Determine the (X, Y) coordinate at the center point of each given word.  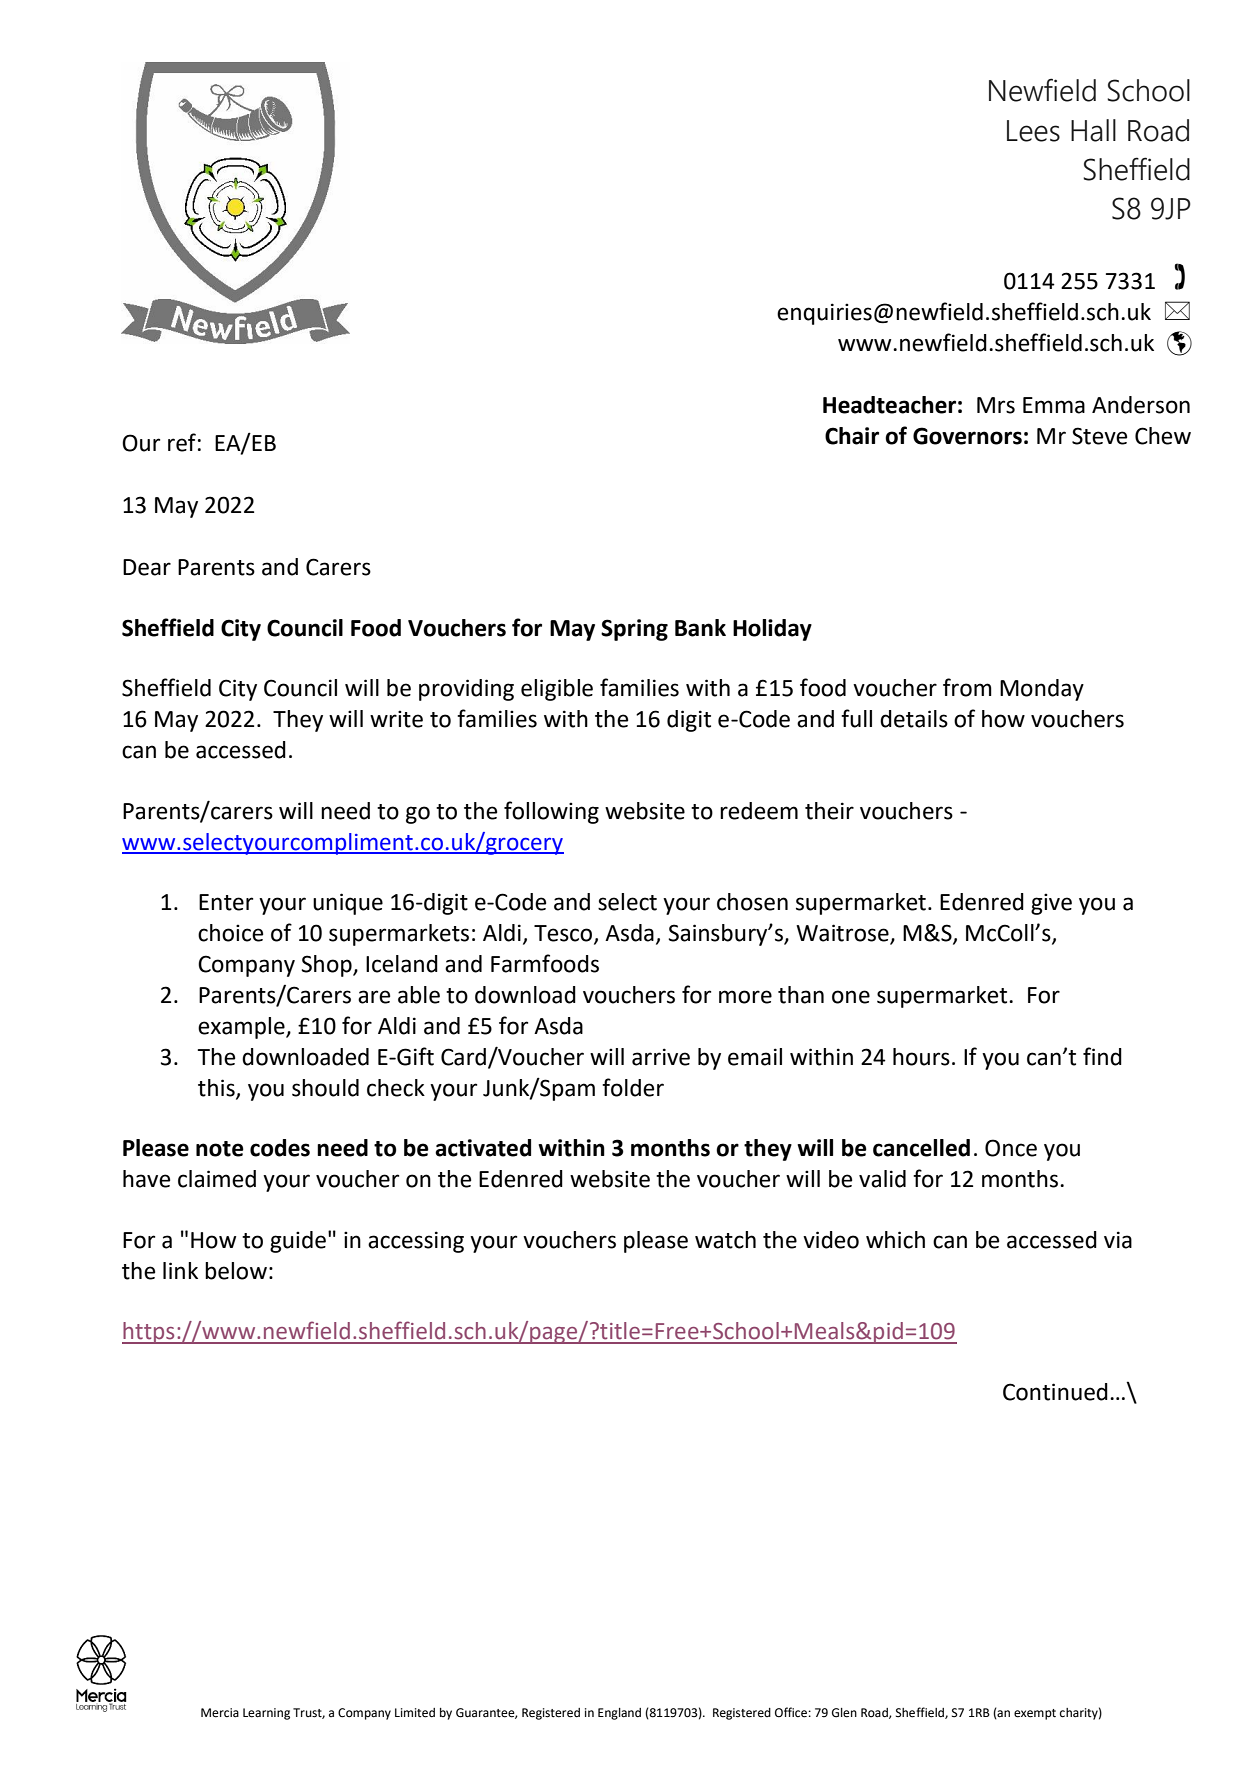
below (236, 1271)
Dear (147, 567)
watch (725, 1240)
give (1051, 904)
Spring (634, 630)
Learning (266, 1714)
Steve (1099, 436)
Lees (1033, 131)
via (1118, 1240)
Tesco (564, 934)
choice (230, 933)
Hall (1093, 130)
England (619, 1714)
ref (182, 442)
